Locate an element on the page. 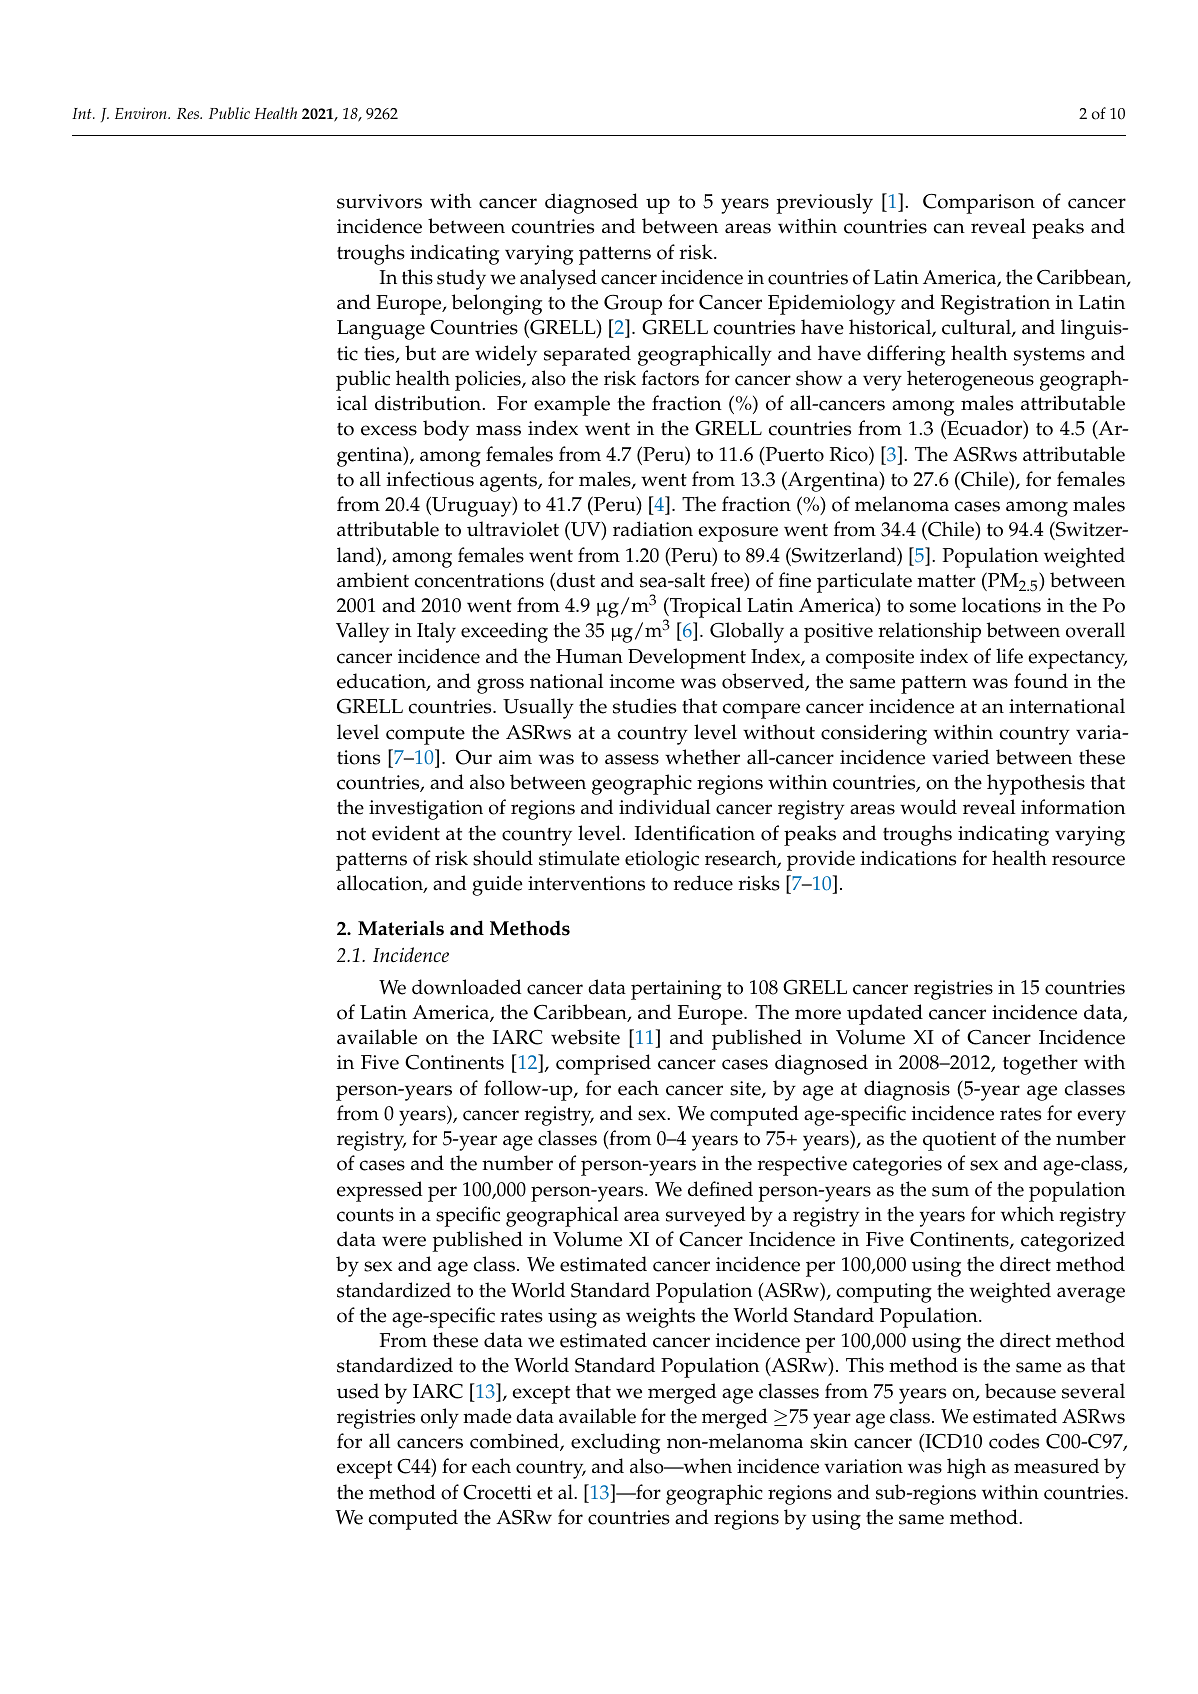 The width and height of the image is (1198, 1694). codes is located at coordinates (1014, 1441).
